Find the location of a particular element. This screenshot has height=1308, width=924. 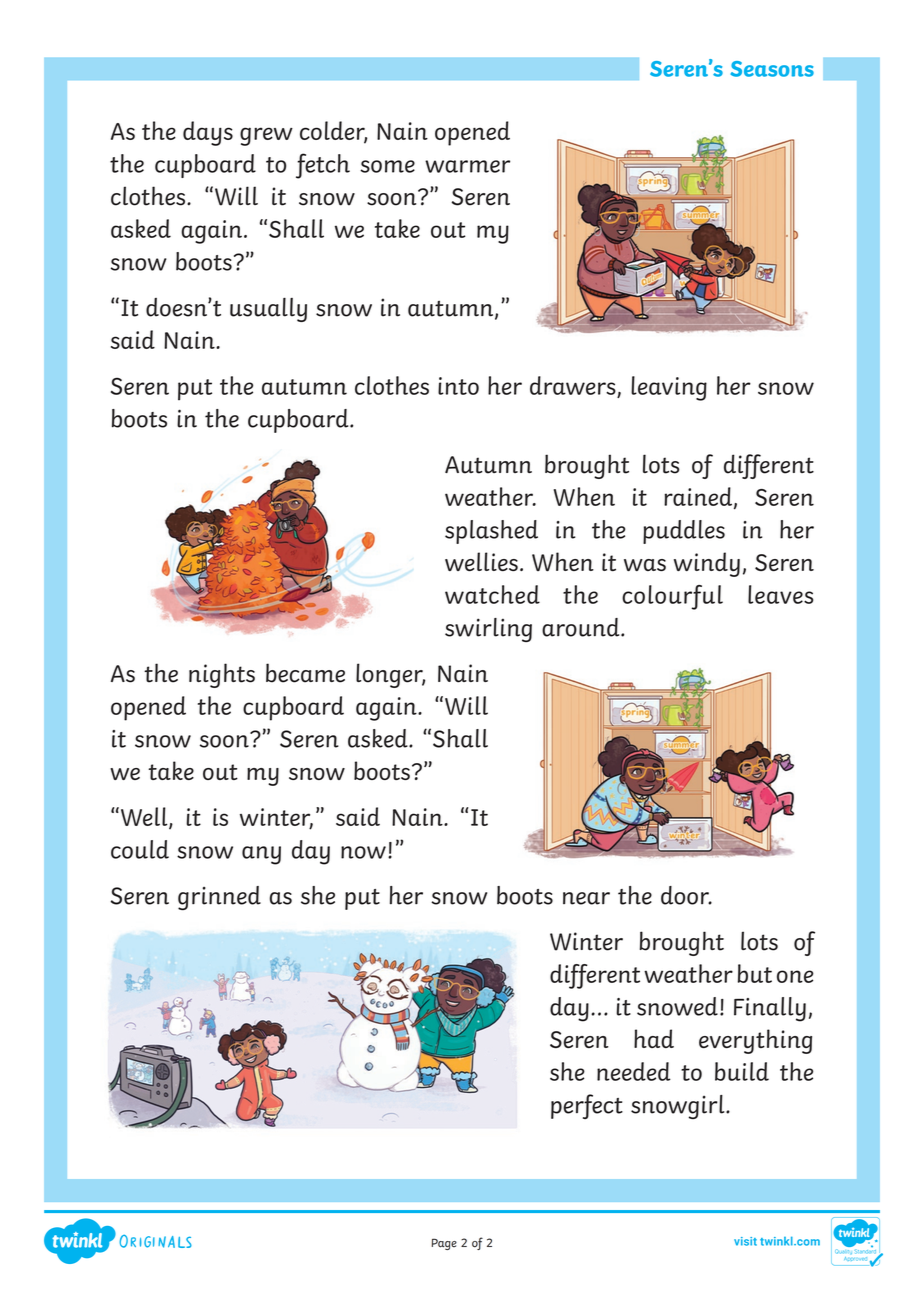

grinned is located at coordinates (219, 898).
